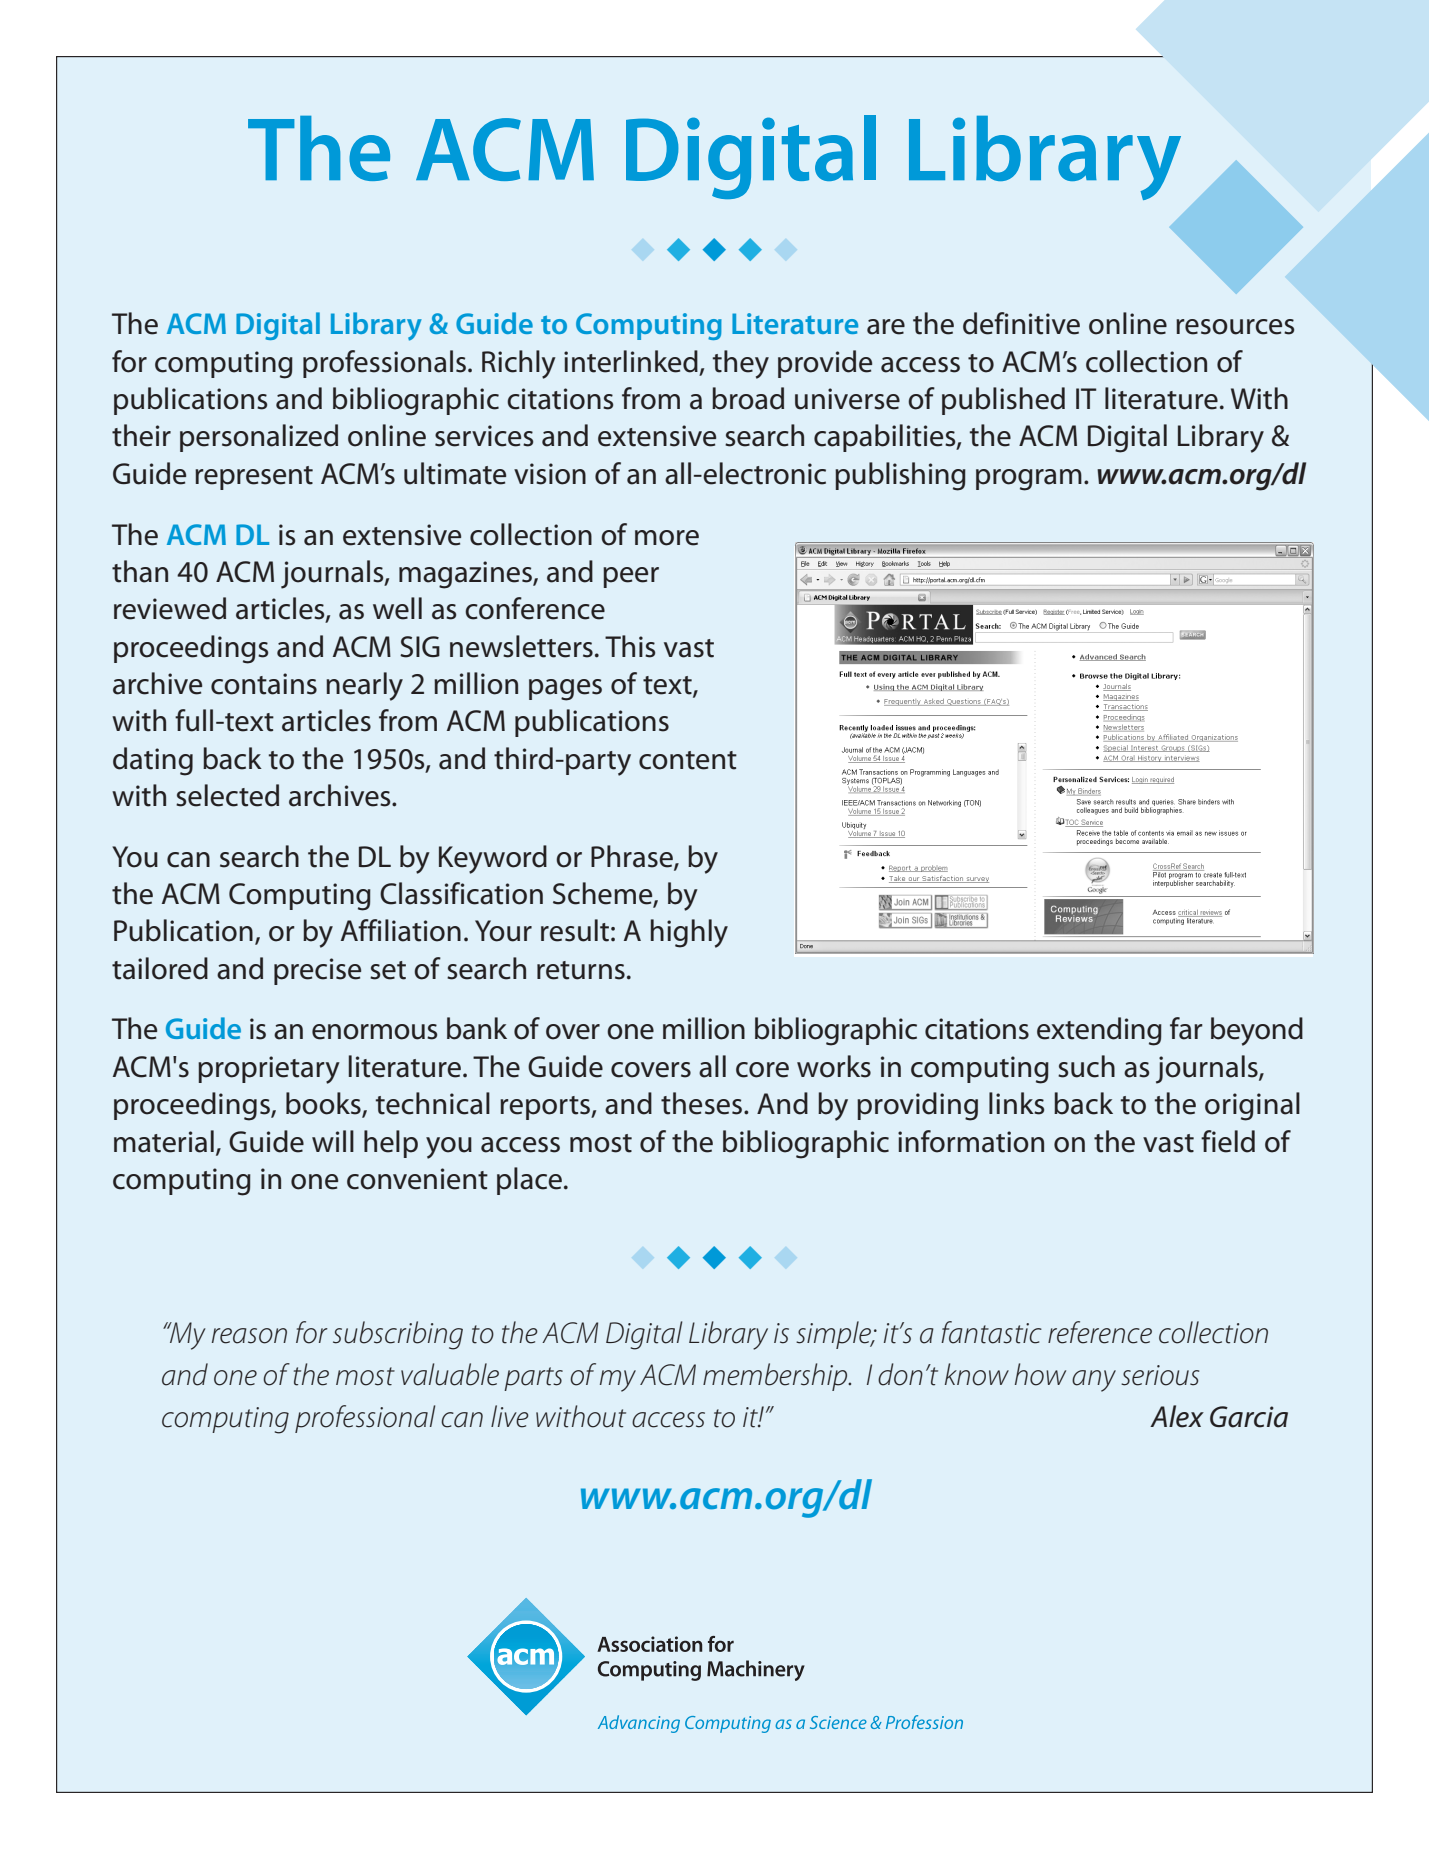 This page has height=1849, width=1429. Describe the element at coordinates (633, 857) in the page. I see `Phrase` at that location.
